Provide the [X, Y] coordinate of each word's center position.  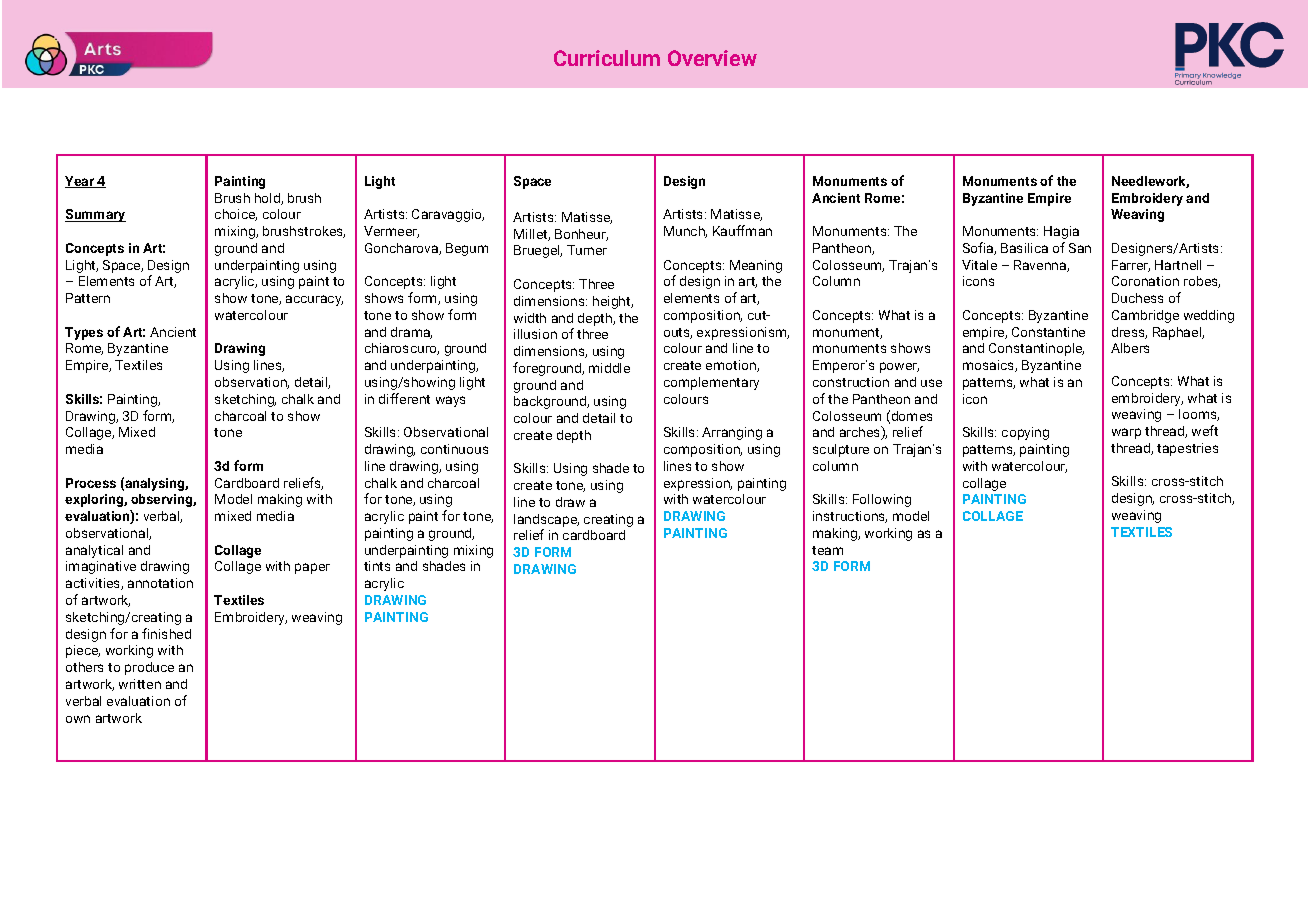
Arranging [732, 433]
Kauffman [742, 230]
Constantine [1048, 332]
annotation [160, 583]
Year [81, 182]
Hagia [1061, 232]
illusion [535, 334]
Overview [712, 58]
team [827, 550]
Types [84, 333]
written [140, 684]
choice [236, 215]
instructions [850, 517]
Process [91, 483]
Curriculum [607, 58]
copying [1025, 433]
